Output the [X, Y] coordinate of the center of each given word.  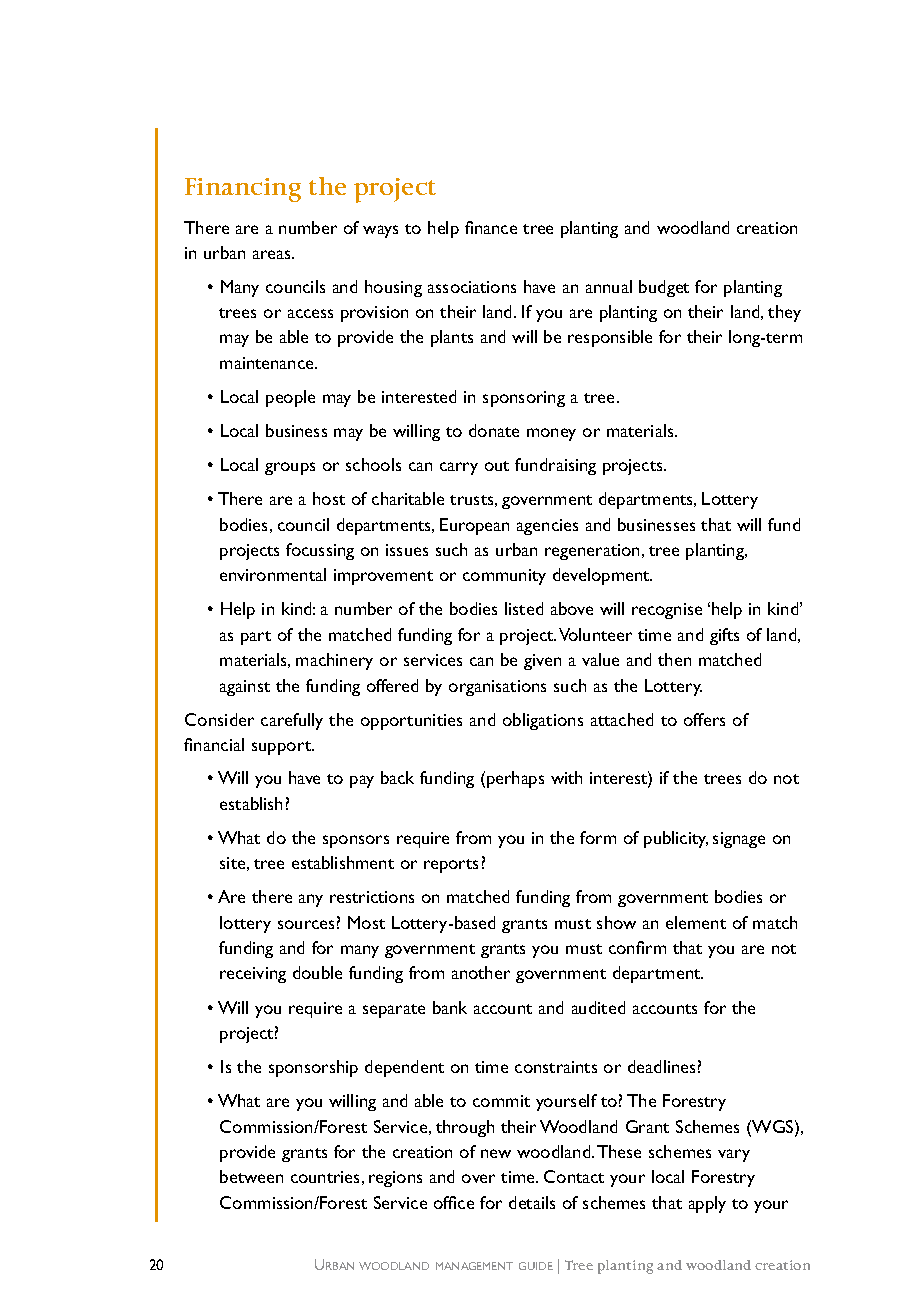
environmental [273, 574]
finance [491, 227]
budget [664, 288]
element [696, 922]
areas [273, 254]
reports [451, 866]
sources [306, 924]
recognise [667, 611]
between [251, 1176]
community [504, 577]
